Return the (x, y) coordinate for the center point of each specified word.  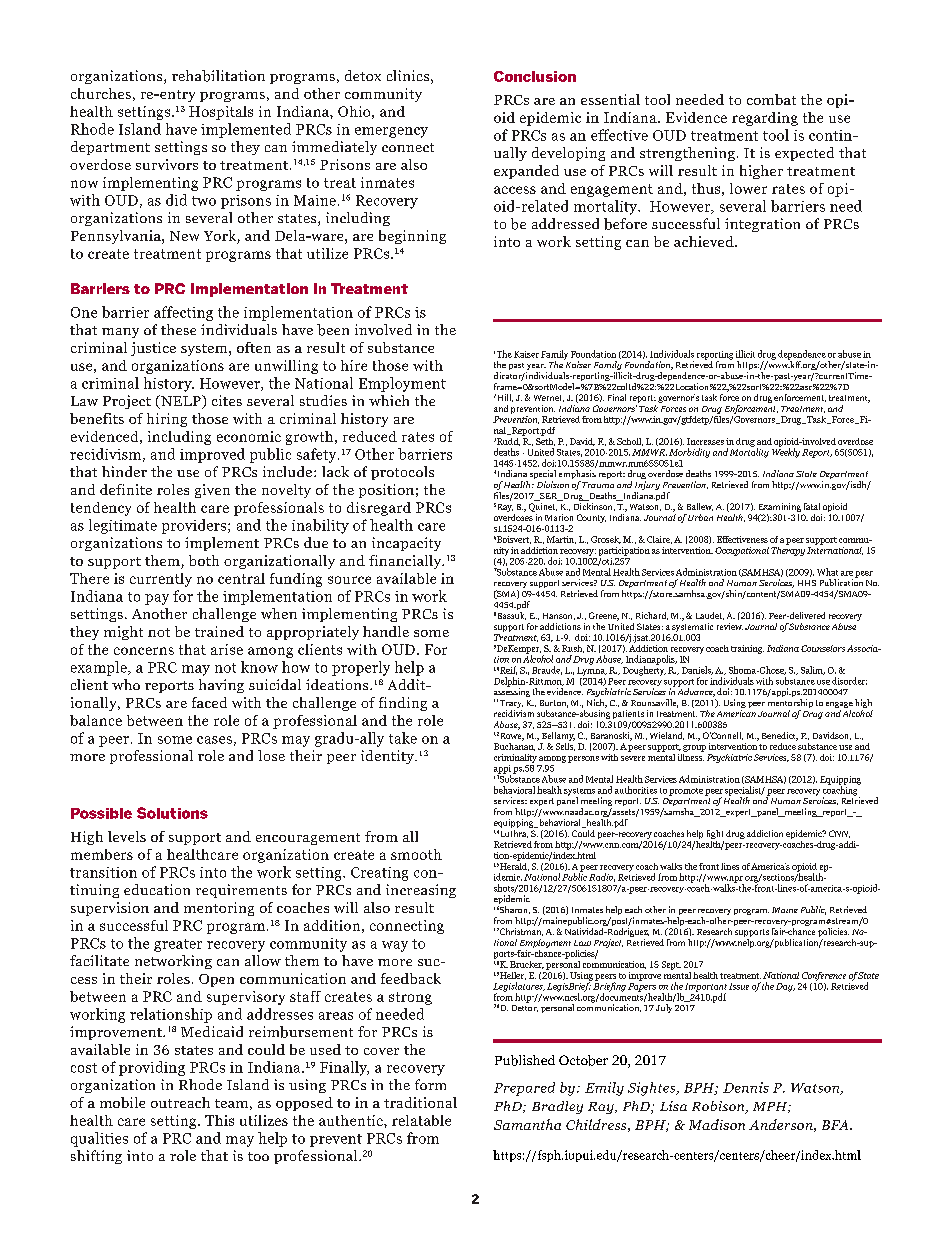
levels (127, 836)
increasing (421, 891)
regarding (765, 119)
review (730, 626)
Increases (705, 441)
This (219, 1120)
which (389, 400)
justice (153, 349)
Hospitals (221, 113)
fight (715, 834)
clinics (408, 75)
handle (386, 631)
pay (157, 599)
